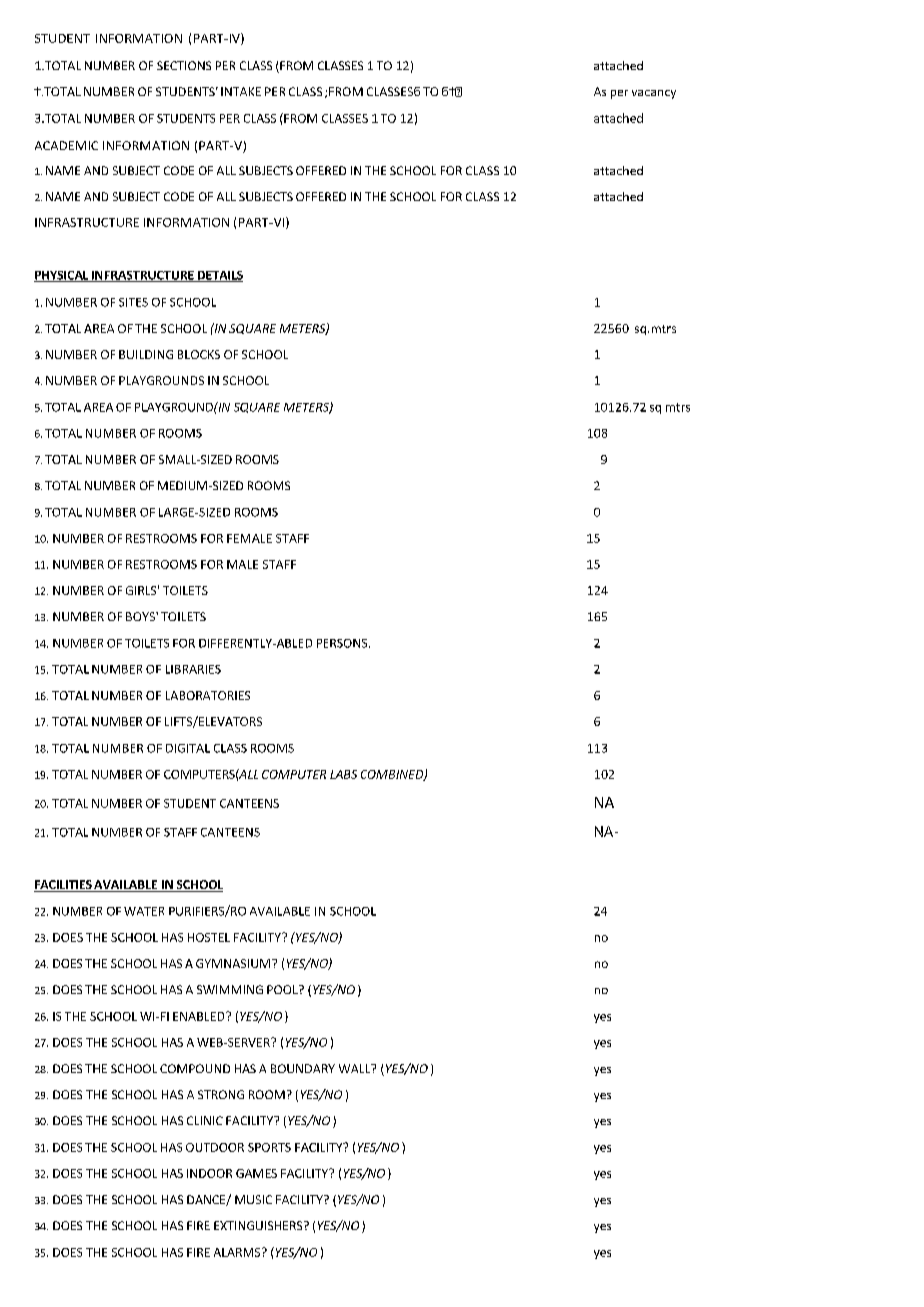  What do you see at coordinates (209, 1173) in the document?
I see `INDOOR` at bounding box center [209, 1173].
